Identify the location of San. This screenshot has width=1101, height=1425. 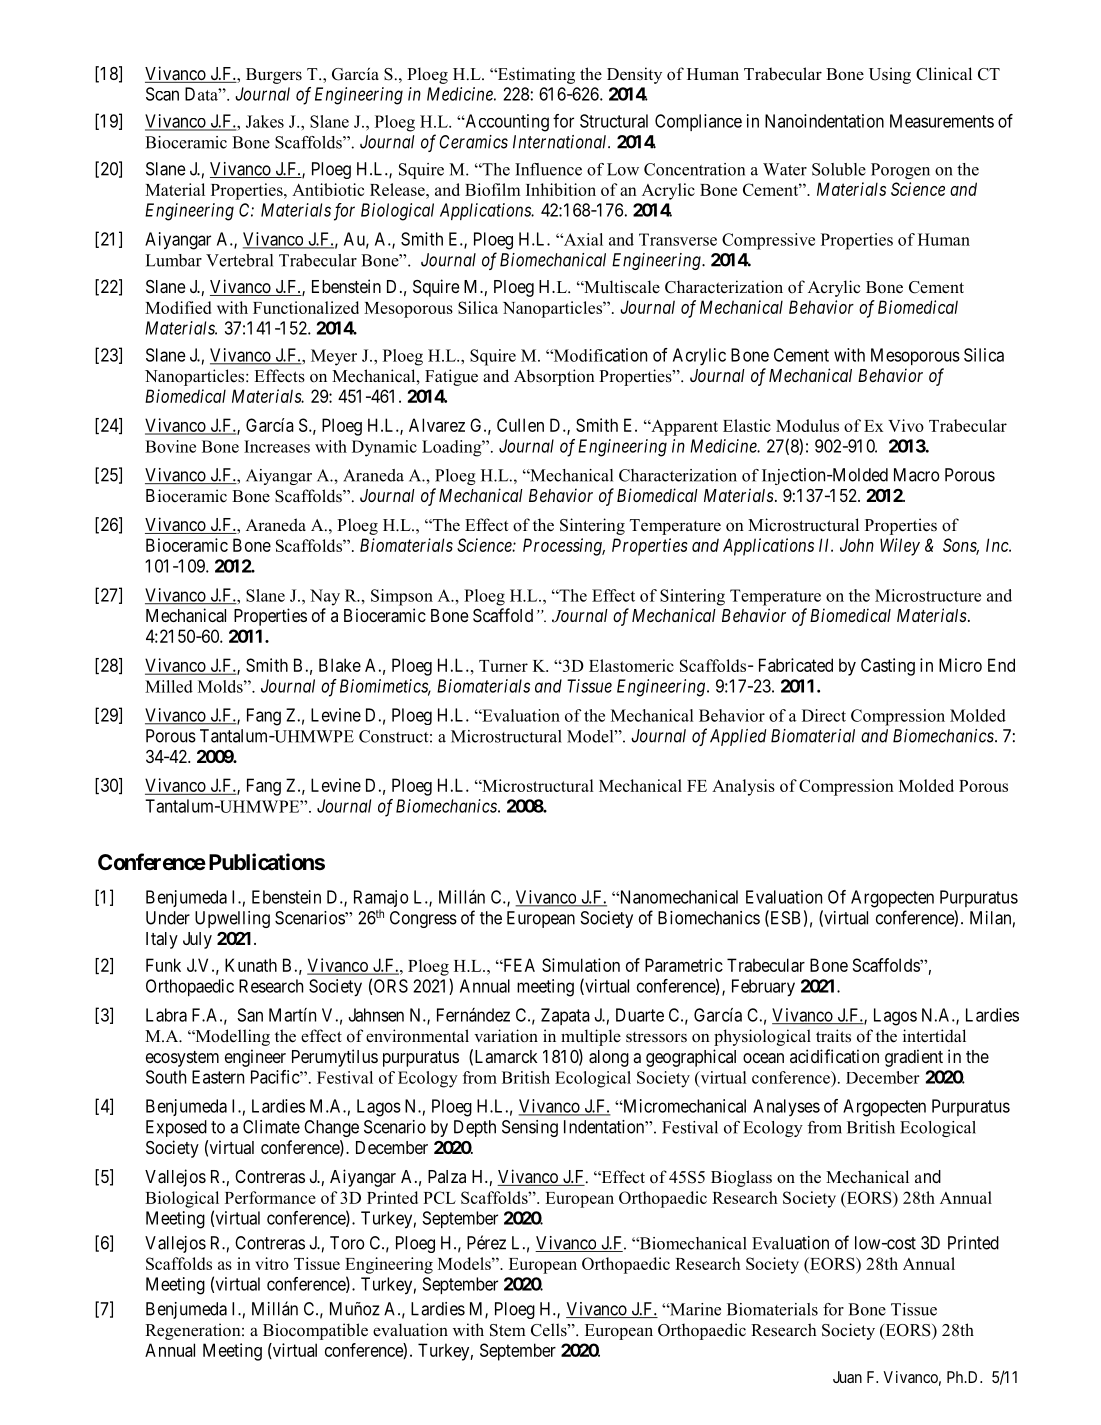
(250, 1015).
